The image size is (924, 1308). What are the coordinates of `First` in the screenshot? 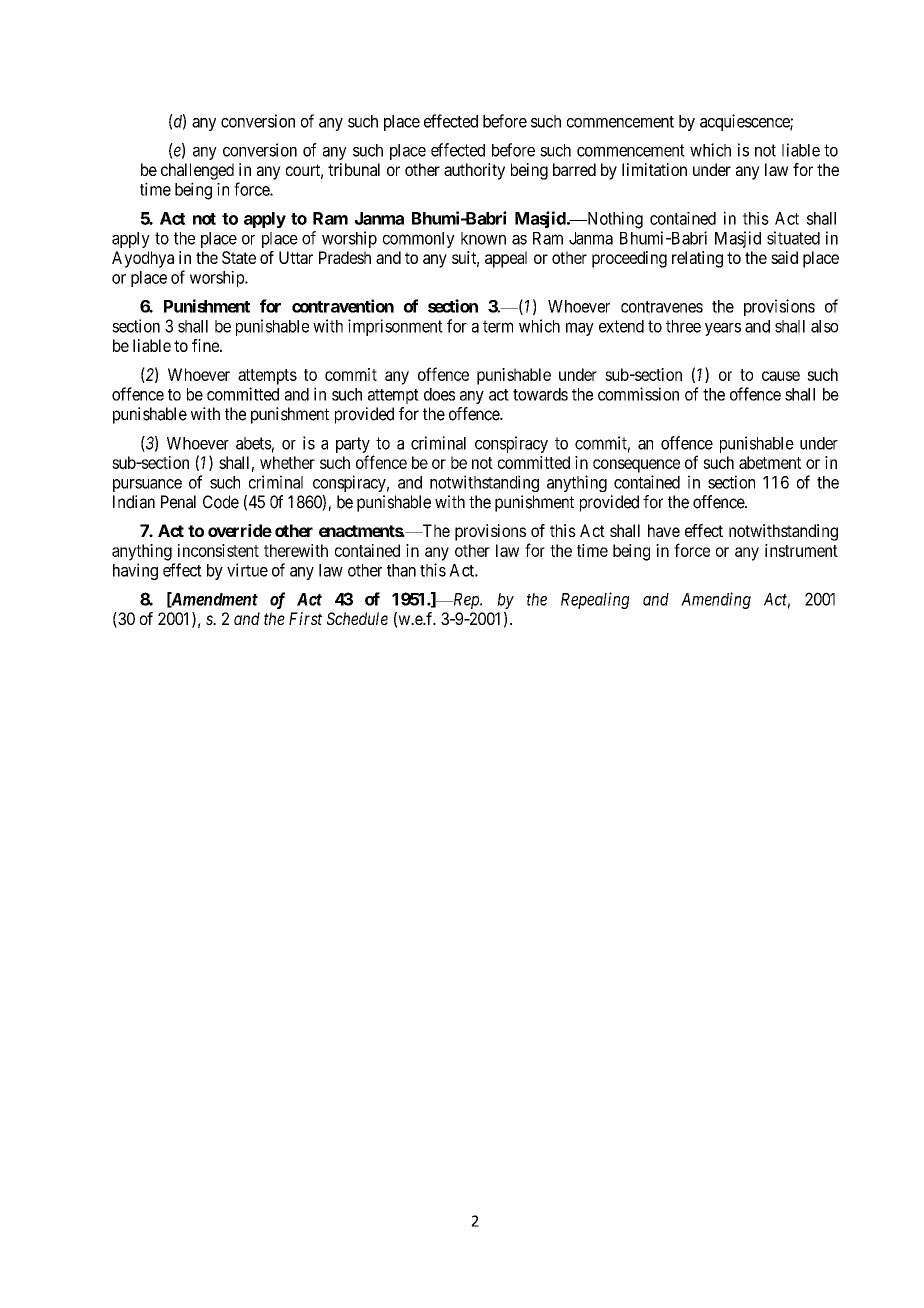 It's located at (305, 618).
